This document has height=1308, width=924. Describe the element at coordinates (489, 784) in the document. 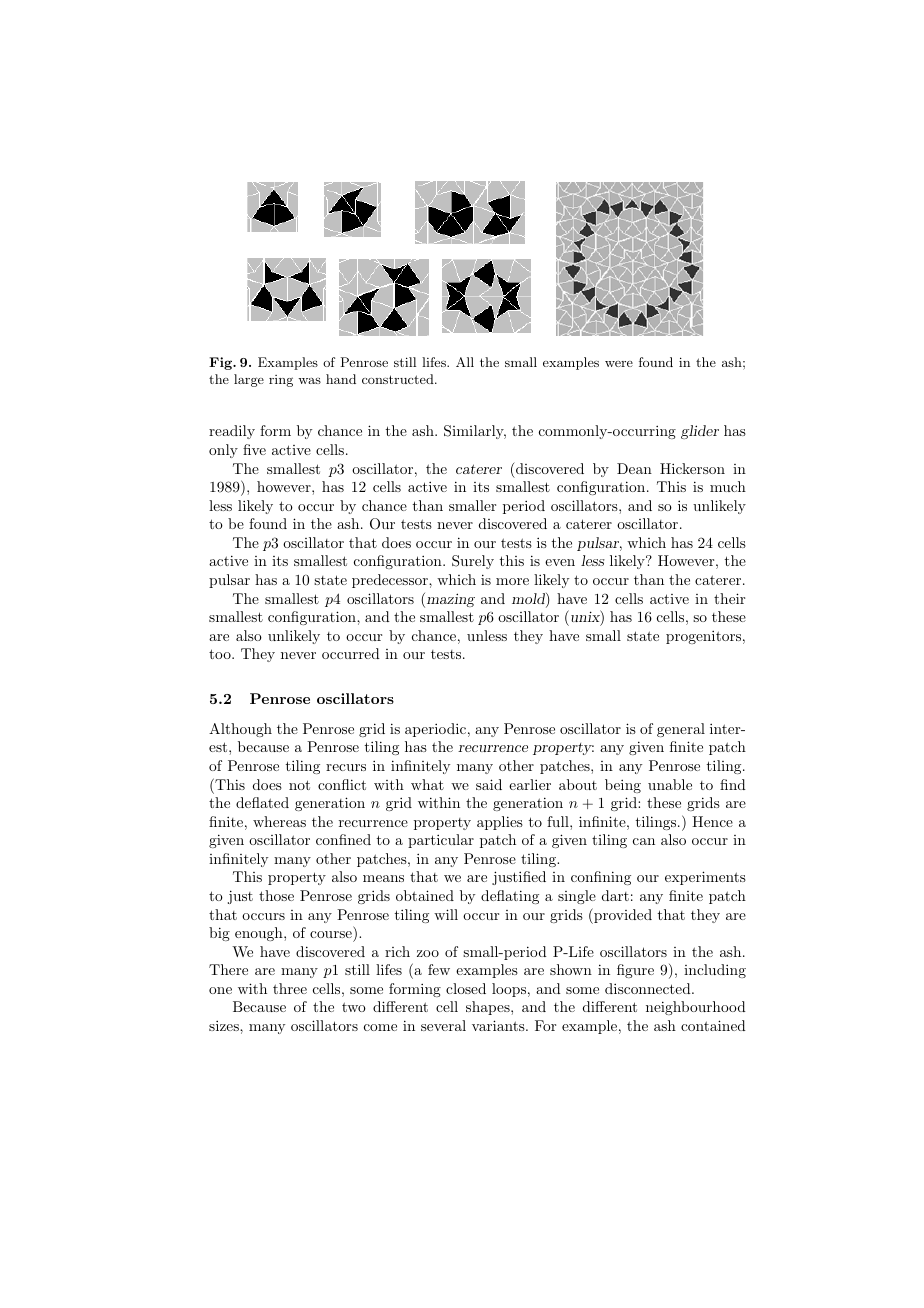

I see `said` at that location.
